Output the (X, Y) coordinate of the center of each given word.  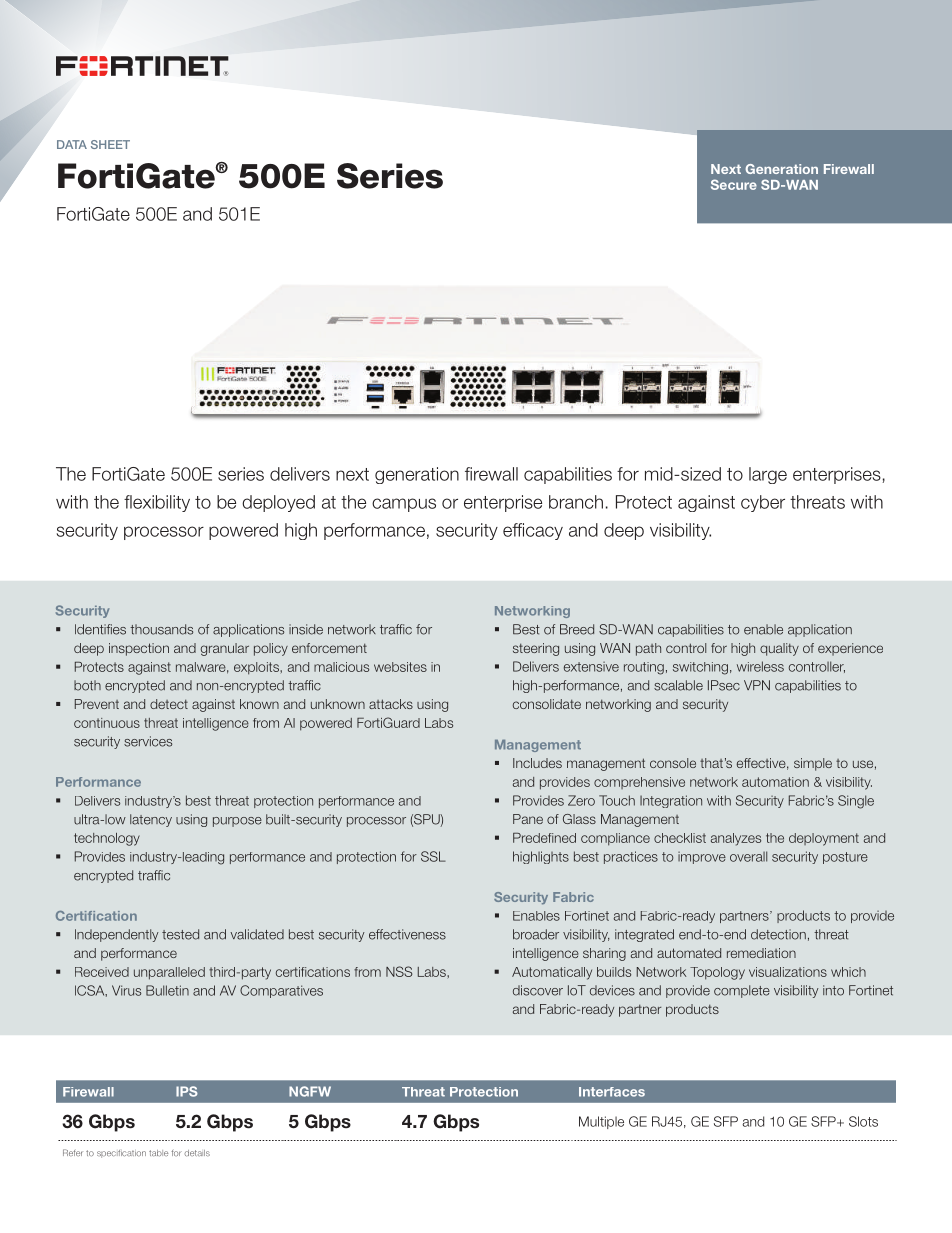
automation (775, 782)
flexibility (157, 503)
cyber (763, 503)
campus (404, 505)
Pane (528, 819)
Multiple (601, 1122)
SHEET (110, 144)
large (768, 475)
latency (151, 820)
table (158, 1153)
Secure (734, 184)
